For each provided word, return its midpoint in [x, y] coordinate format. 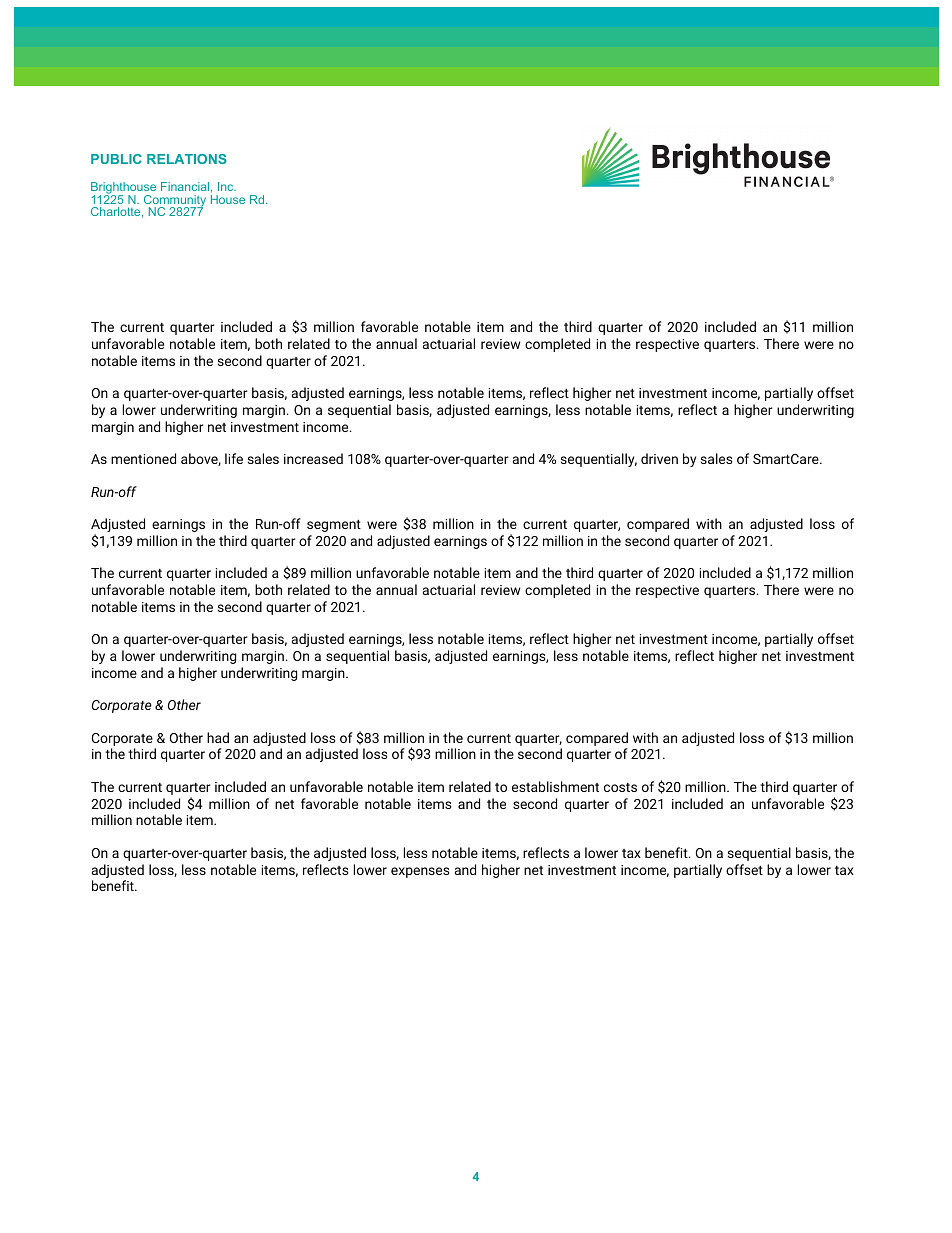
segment [334, 526]
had [218, 737]
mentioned [143, 458]
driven [659, 458]
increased [313, 458]
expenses [420, 872]
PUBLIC [116, 159]
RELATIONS [187, 159]
